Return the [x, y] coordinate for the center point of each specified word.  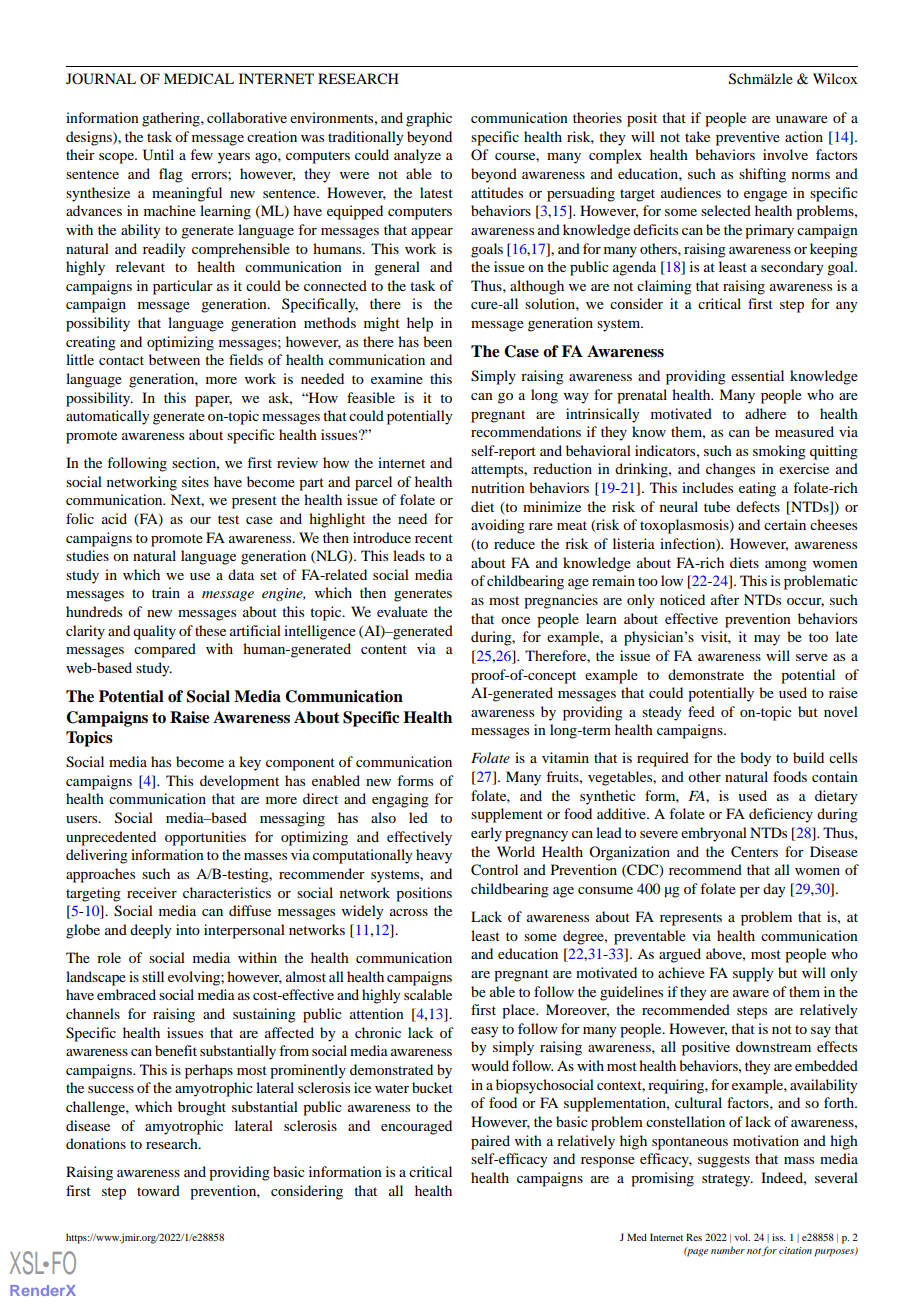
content [384, 649]
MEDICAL [199, 79]
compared [165, 650]
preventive [748, 138]
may [767, 640]
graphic [429, 119]
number [728, 1250]
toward [158, 1190]
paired [490, 1142]
